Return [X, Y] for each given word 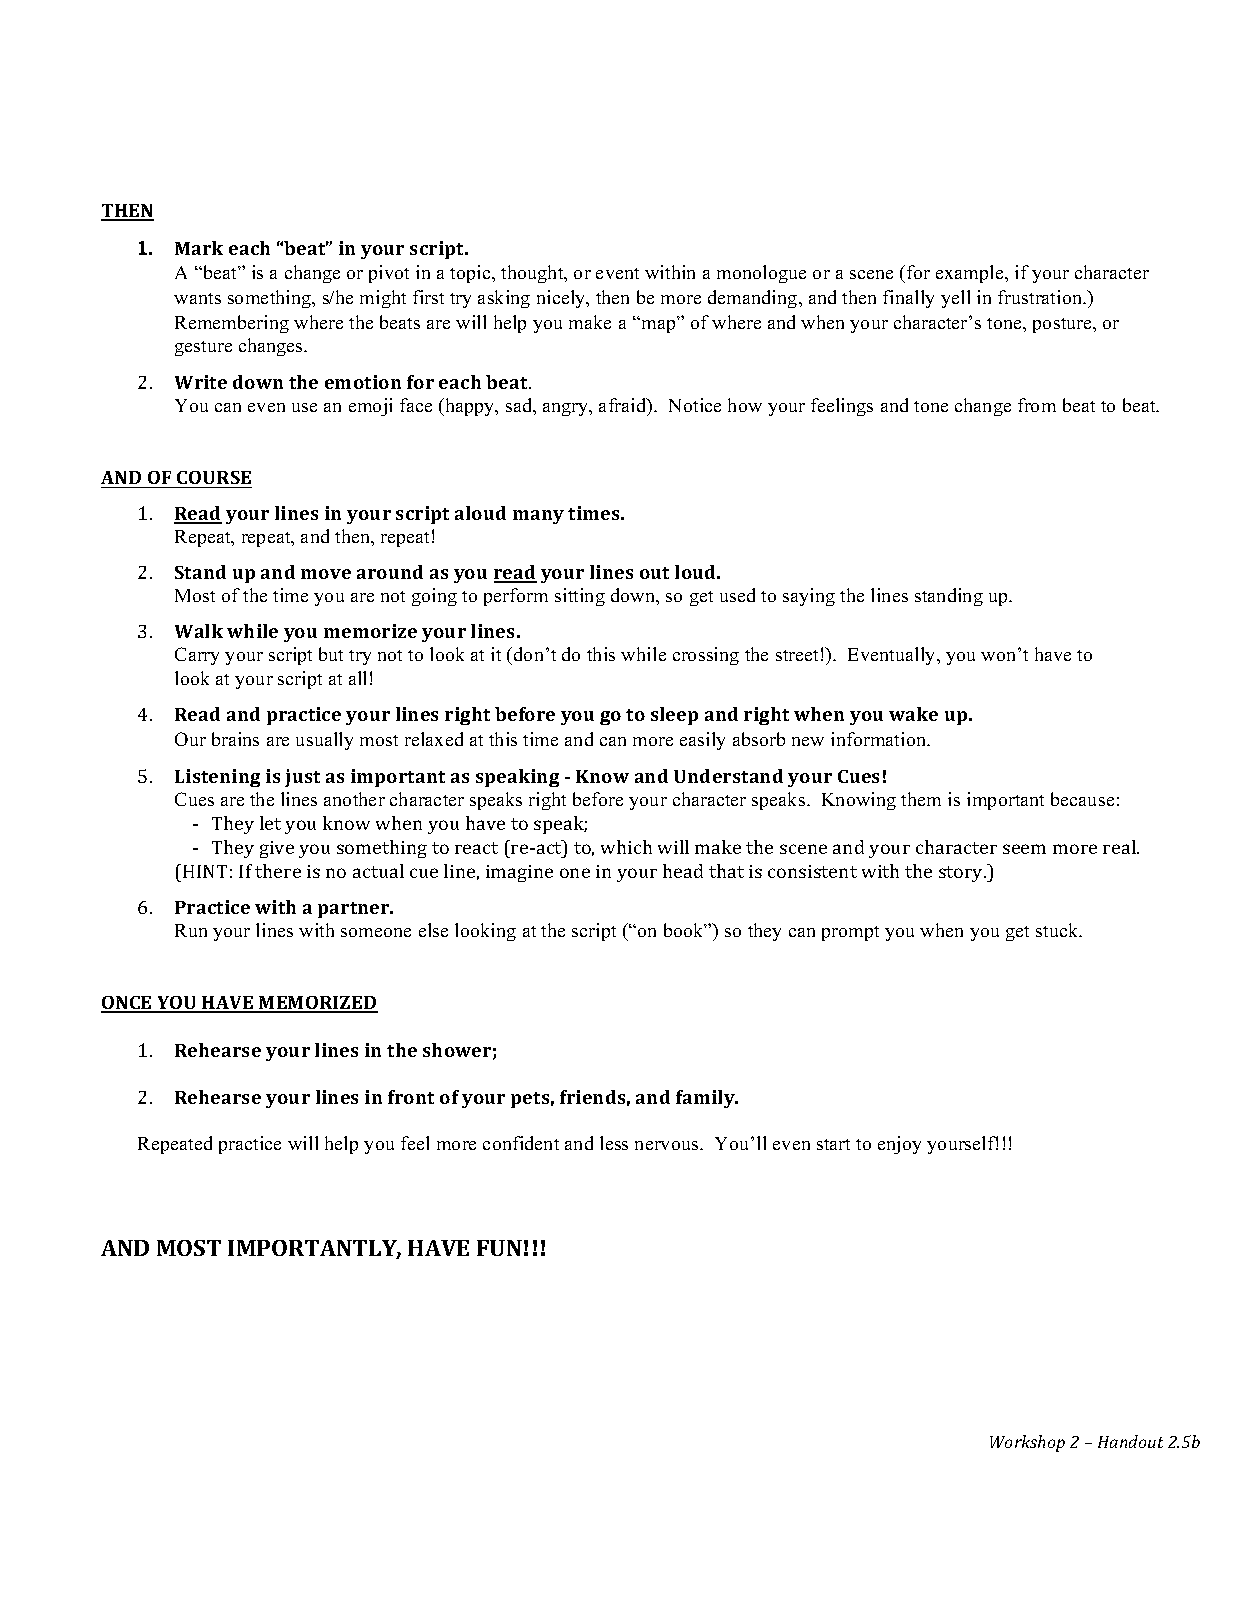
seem [1024, 849]
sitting [580, 597]
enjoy [899, 1145]
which [626, 847]
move [326, 574]
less [614, 1143]
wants [197, 298]
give [277, 849]
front [411, 1097]
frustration [1041, 297]
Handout [1130, 1441]
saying [809, 597]
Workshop [1027, 1443]
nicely [562, 299]
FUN [499, 1248]
